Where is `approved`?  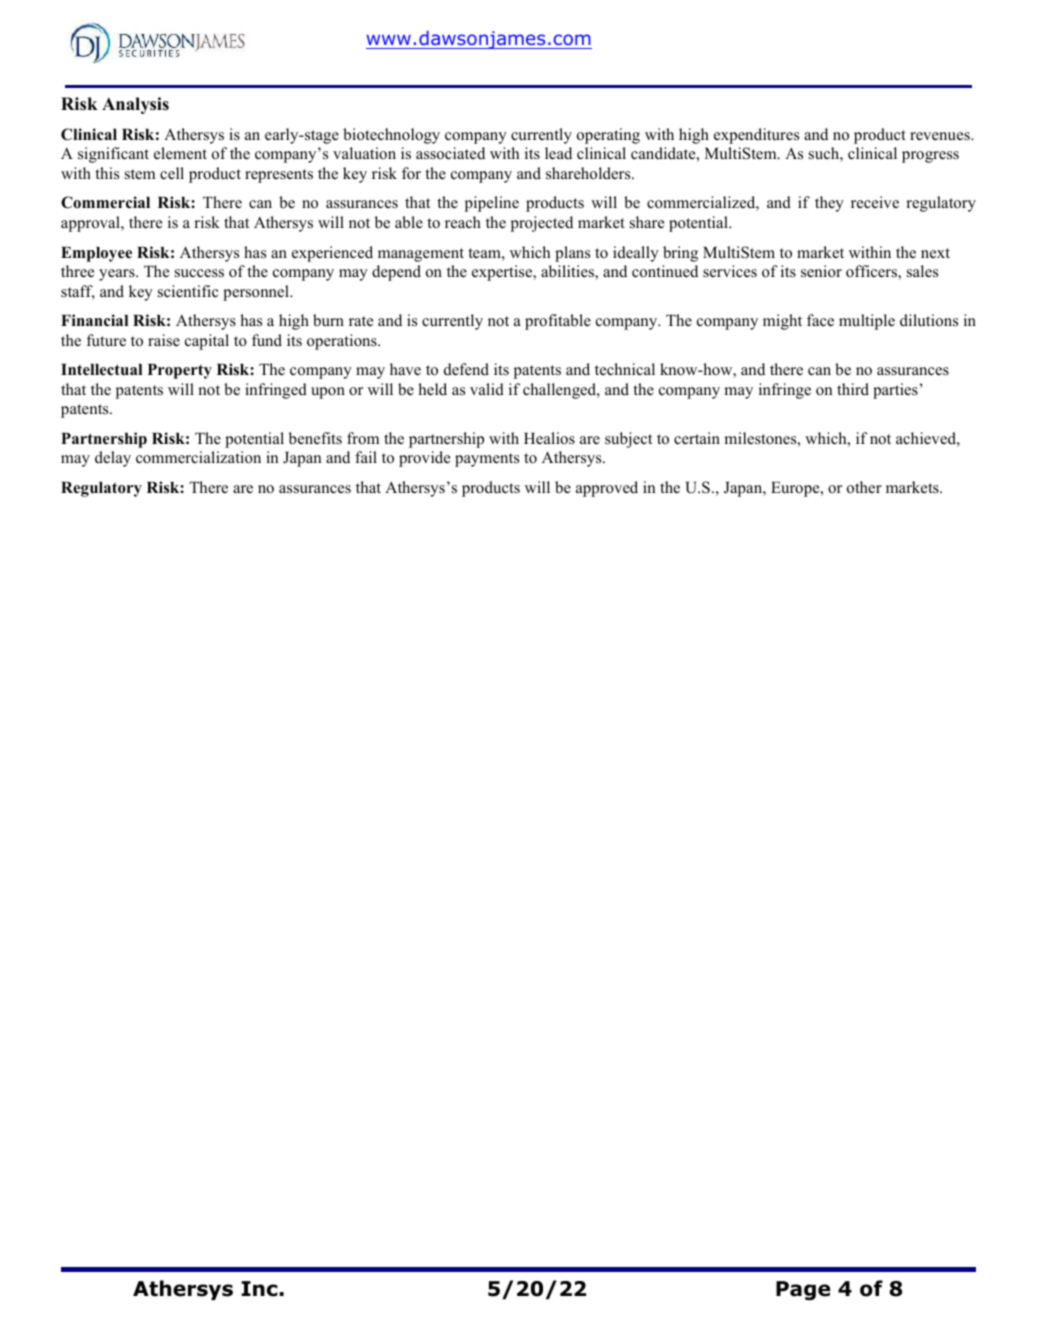
approved is located at coordinates (607, 489).
